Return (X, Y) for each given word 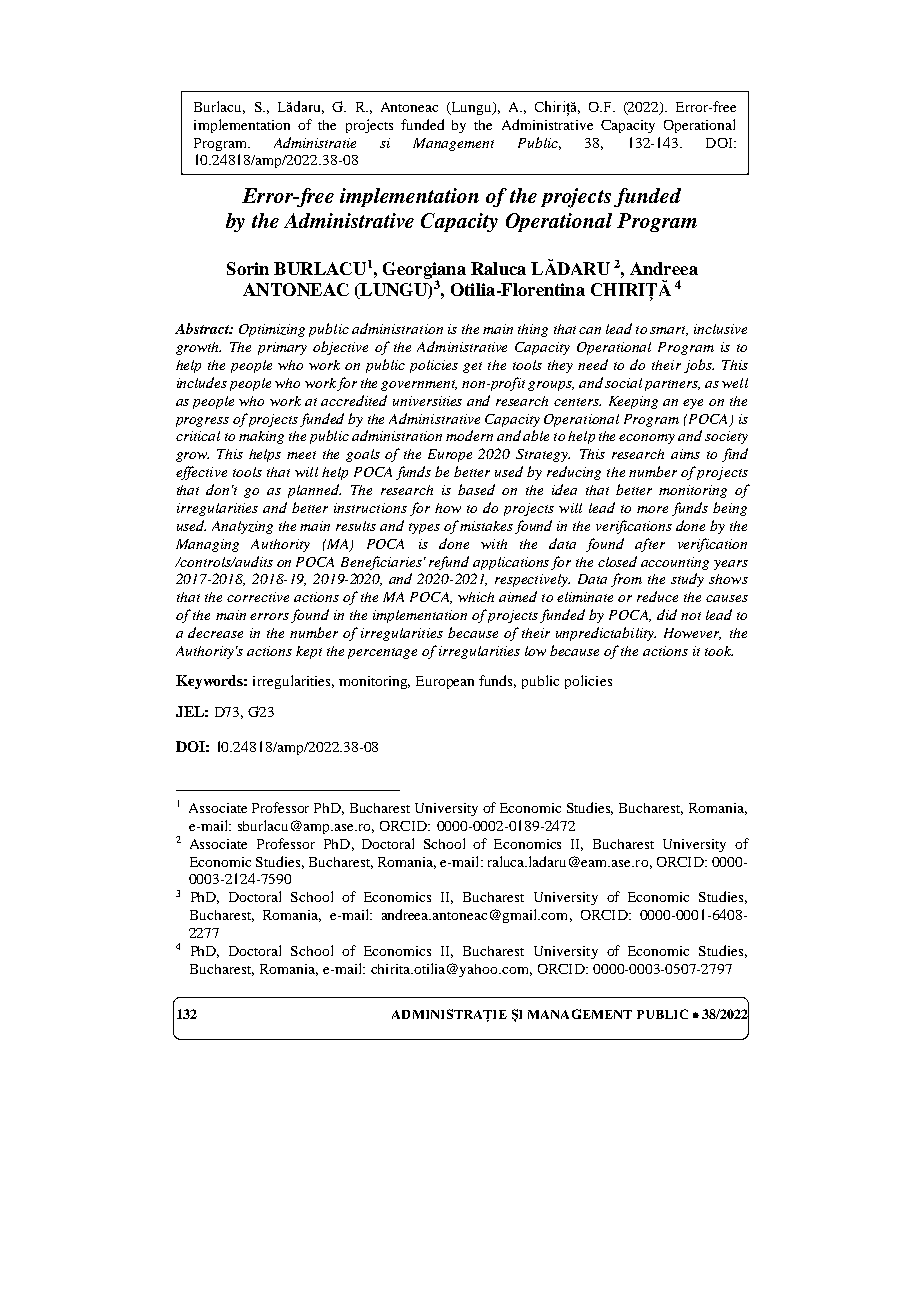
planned (314, 491)
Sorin (248, 268)
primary (282, 348)
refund (449, 563)
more (652, 509)
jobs (699, 366)
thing (533, 330)
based (476, 489)
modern (469, 435)
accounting (675, 563)
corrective (258, 597)
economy (647, 439)
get (472, 367)
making (261, 437)
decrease (215, 632)
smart (669, 331)
